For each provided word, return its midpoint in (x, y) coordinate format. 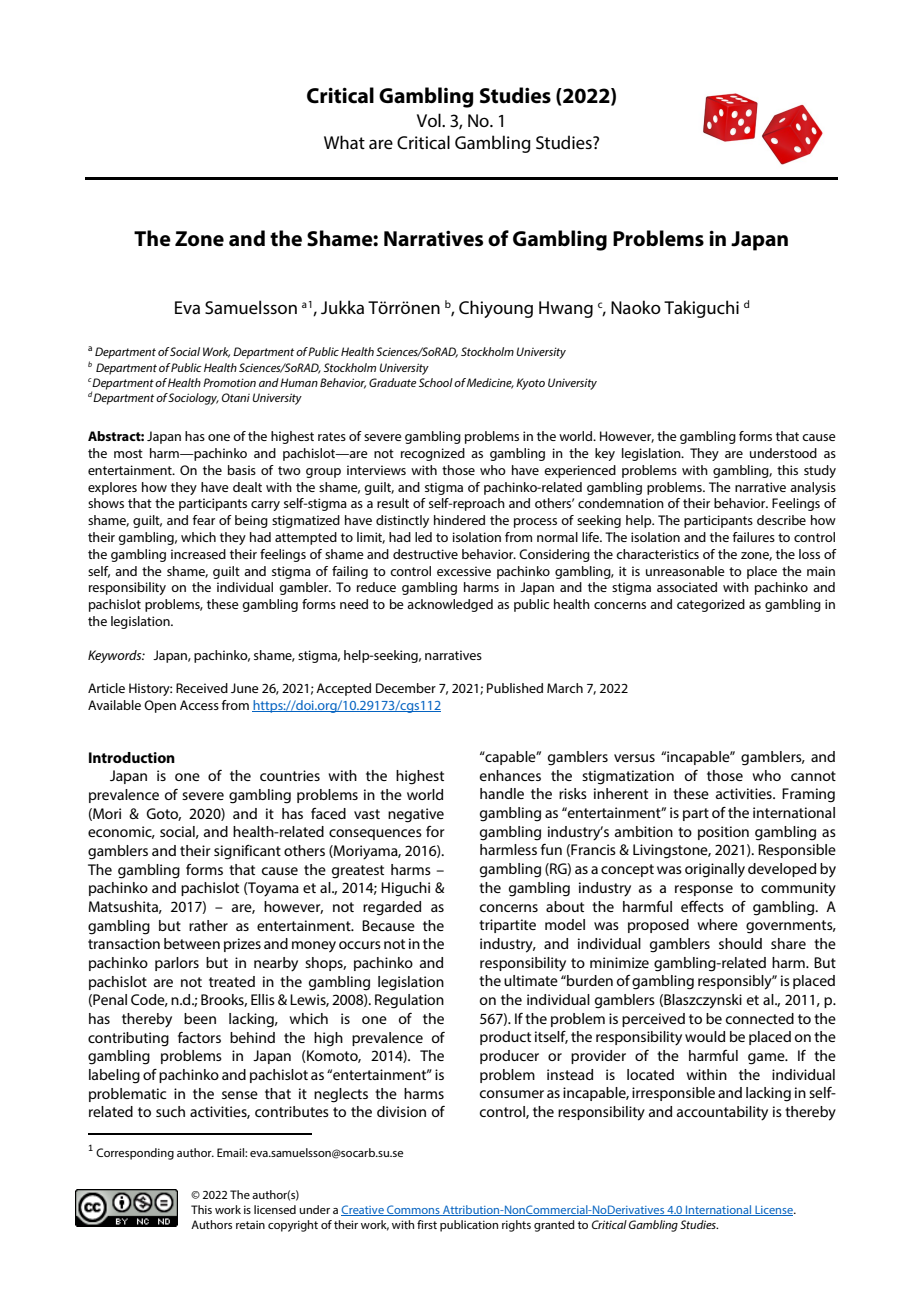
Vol (430, 120)
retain (250, 1224)
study (820, 471)
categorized (711, 605)
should (740, 943)
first (427, 1224)
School (436, 382)
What (344, 142)
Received (202, 688)
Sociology (193, 399)
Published (515, 688)
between (192, 943)
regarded (392, 908)
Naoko (636, 307)
